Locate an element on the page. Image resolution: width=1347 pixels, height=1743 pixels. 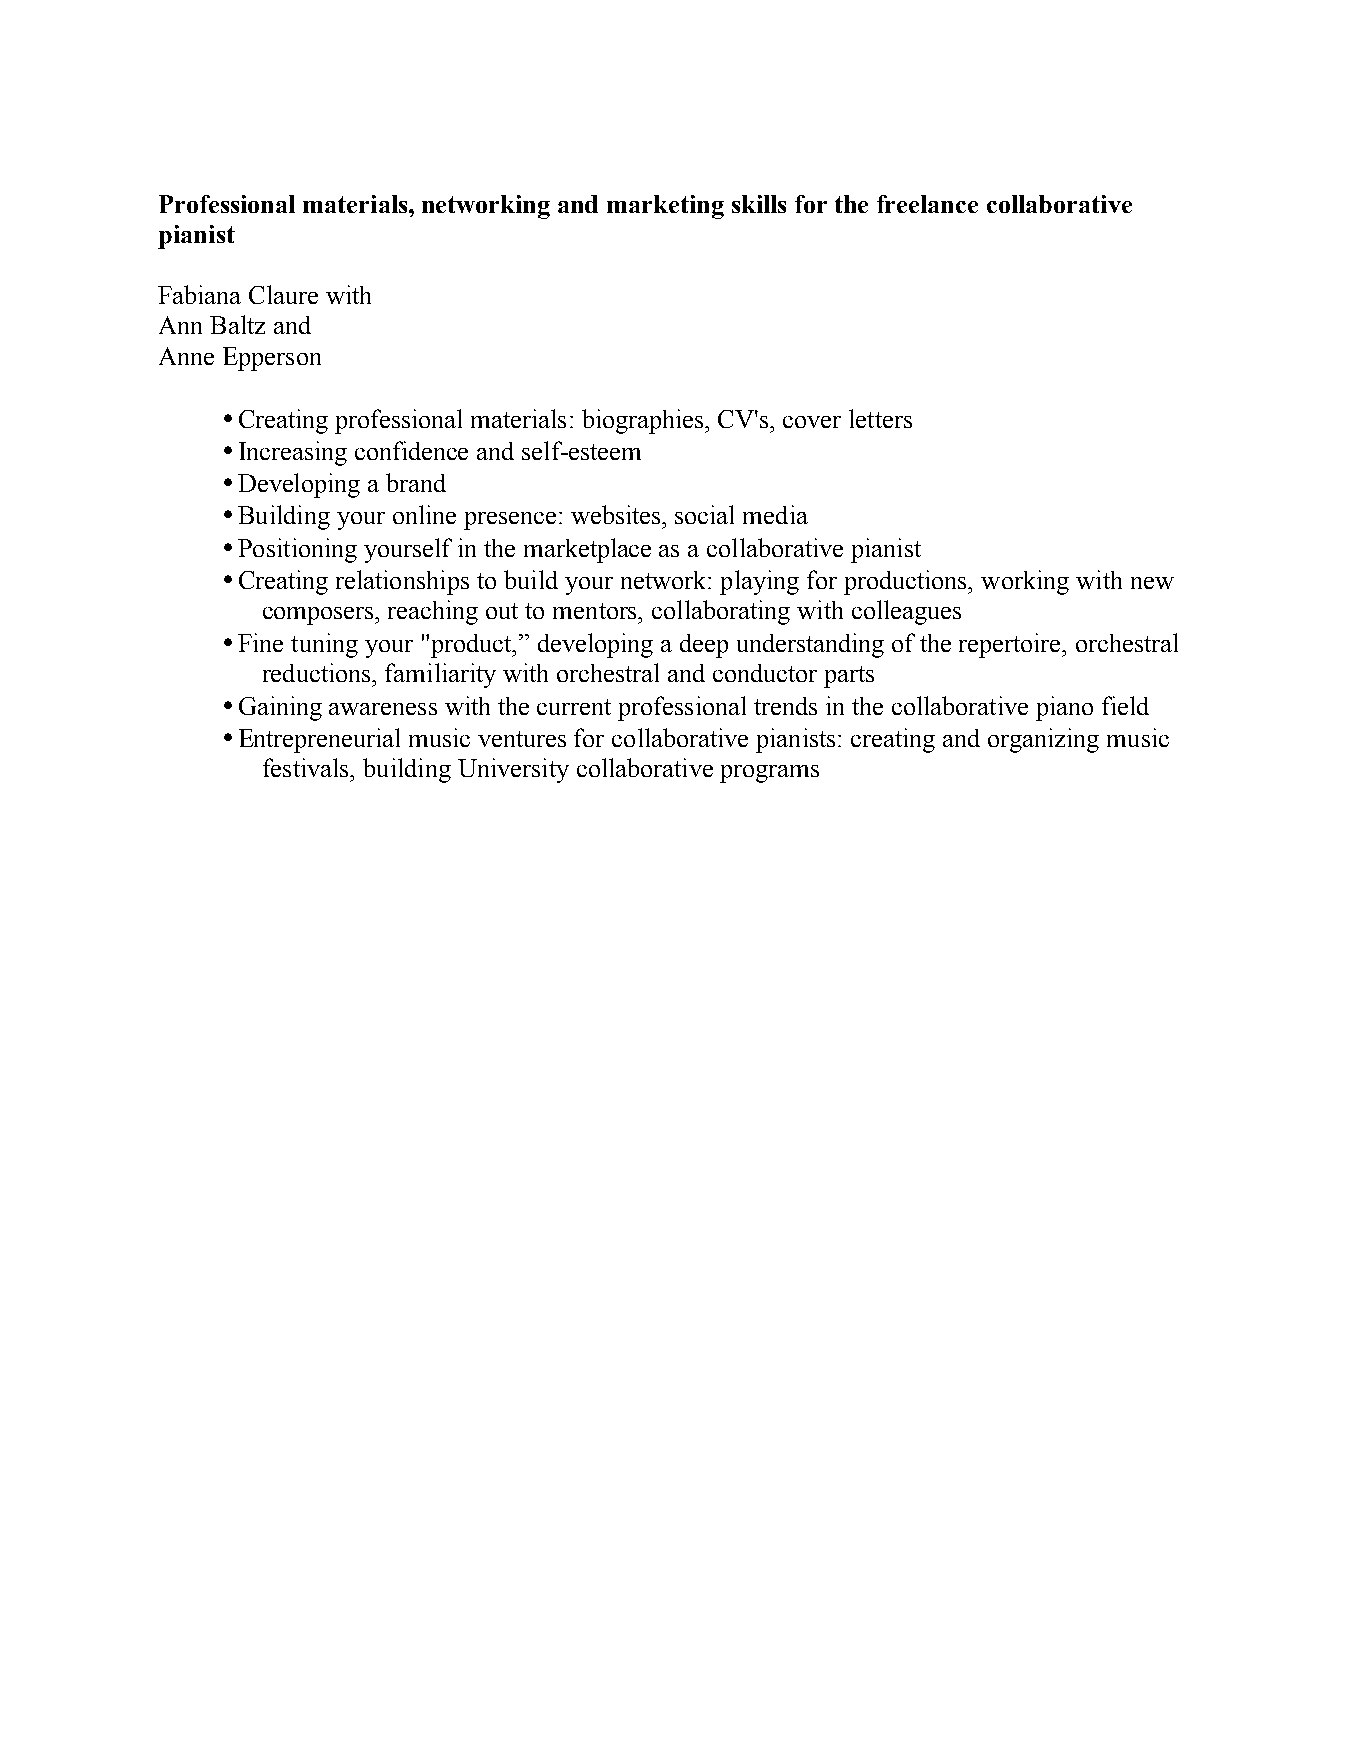
biographies is located at coordinates (644, 421).
